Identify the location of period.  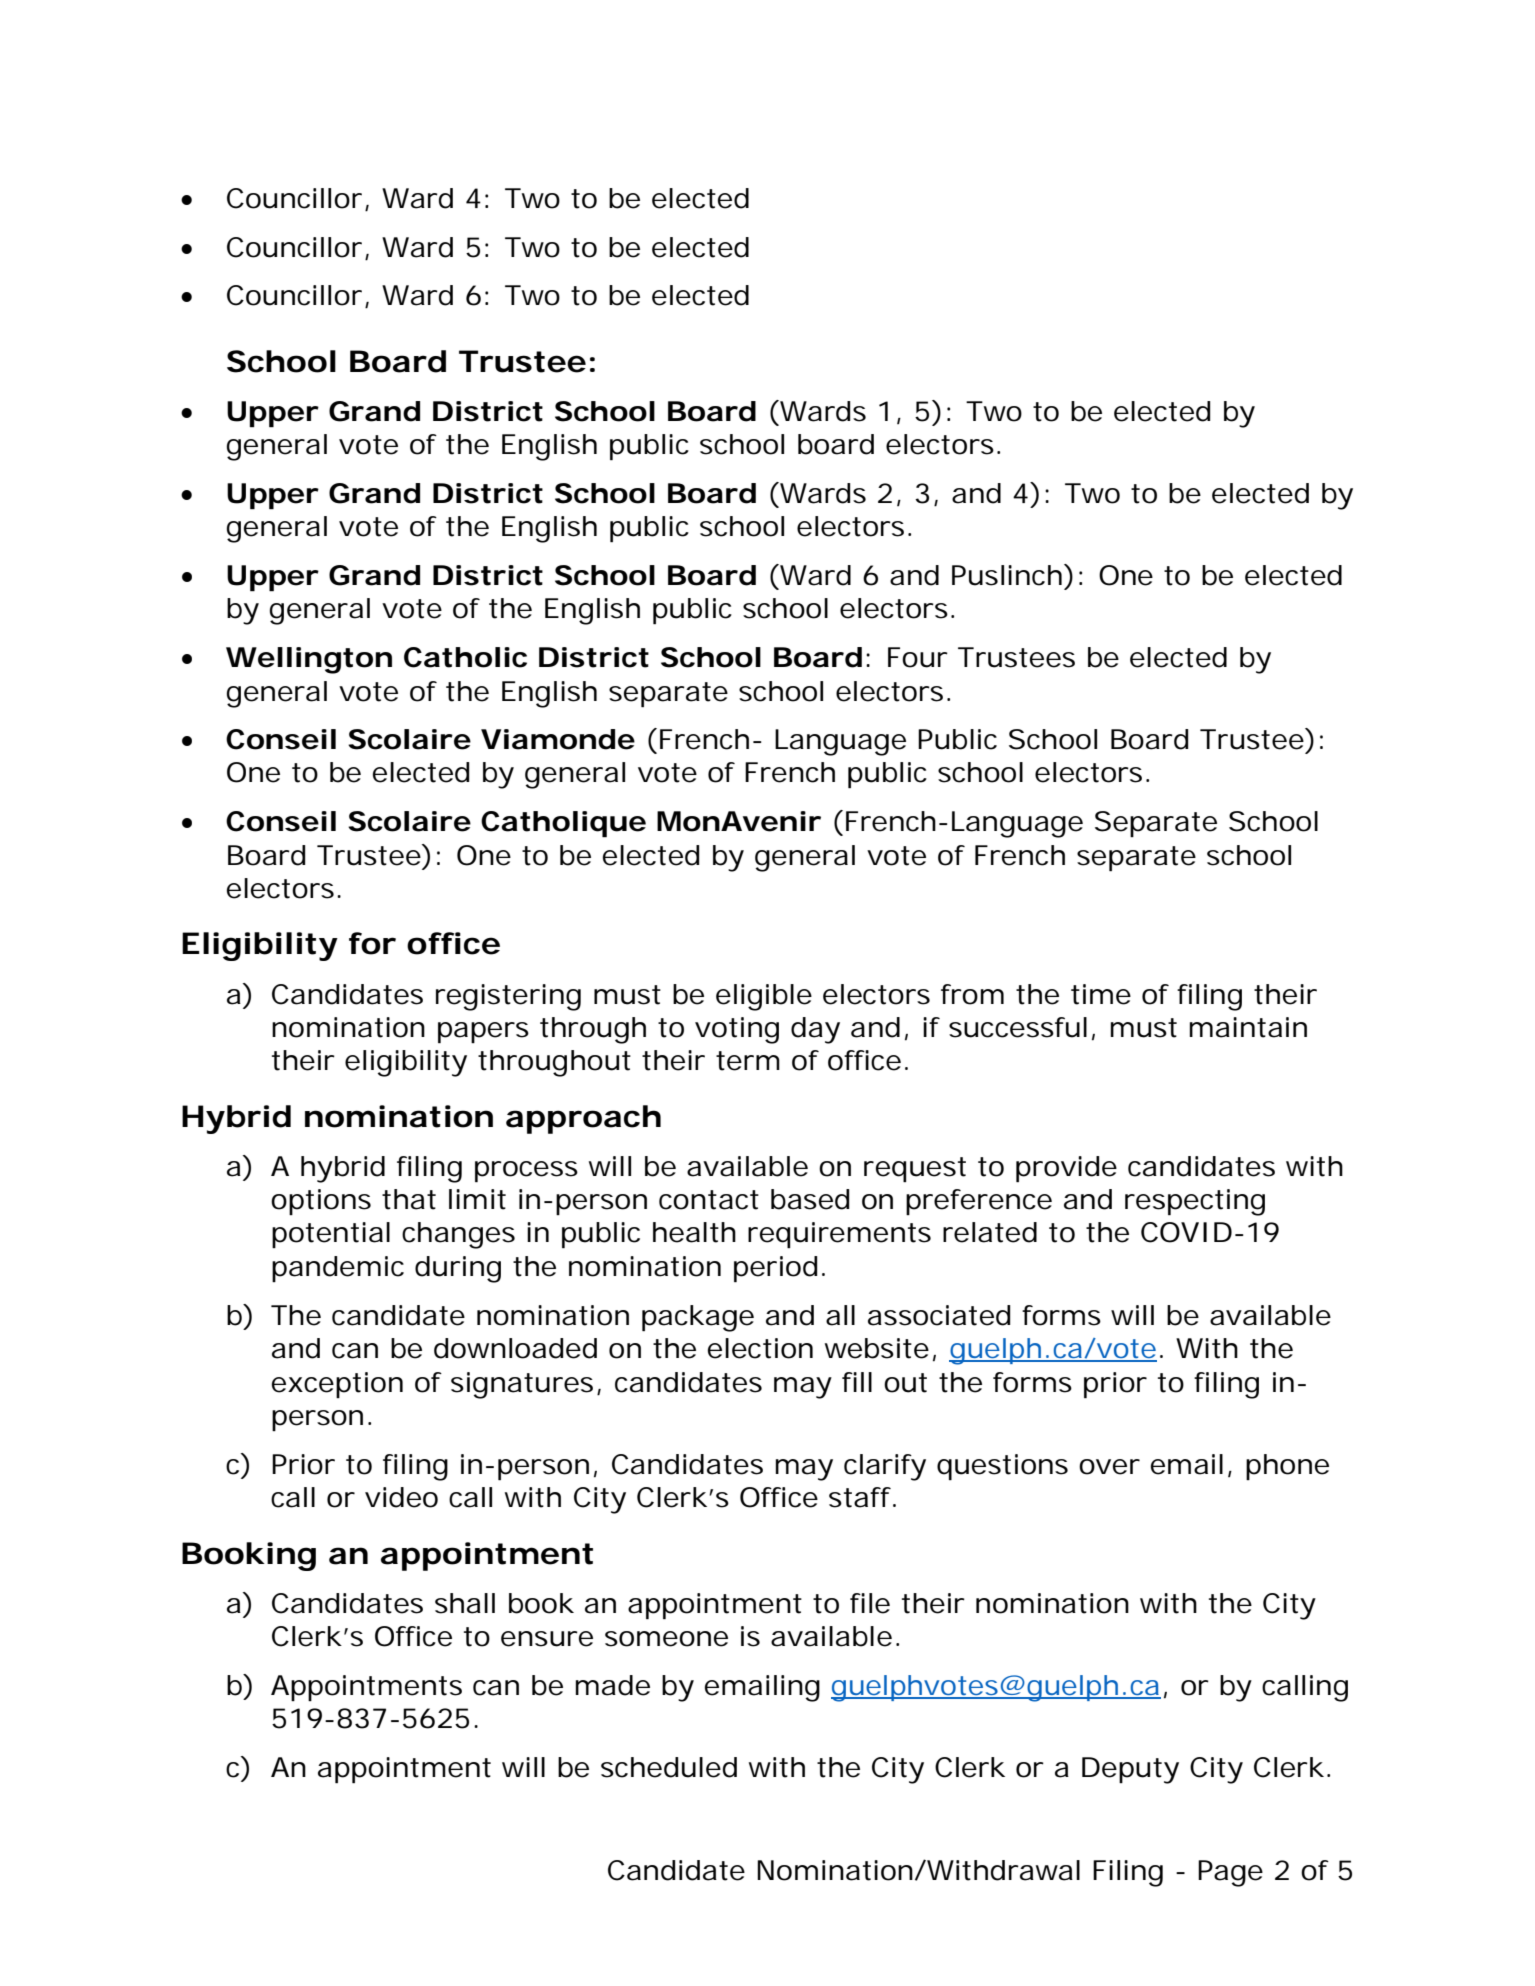
(775, 1269).
